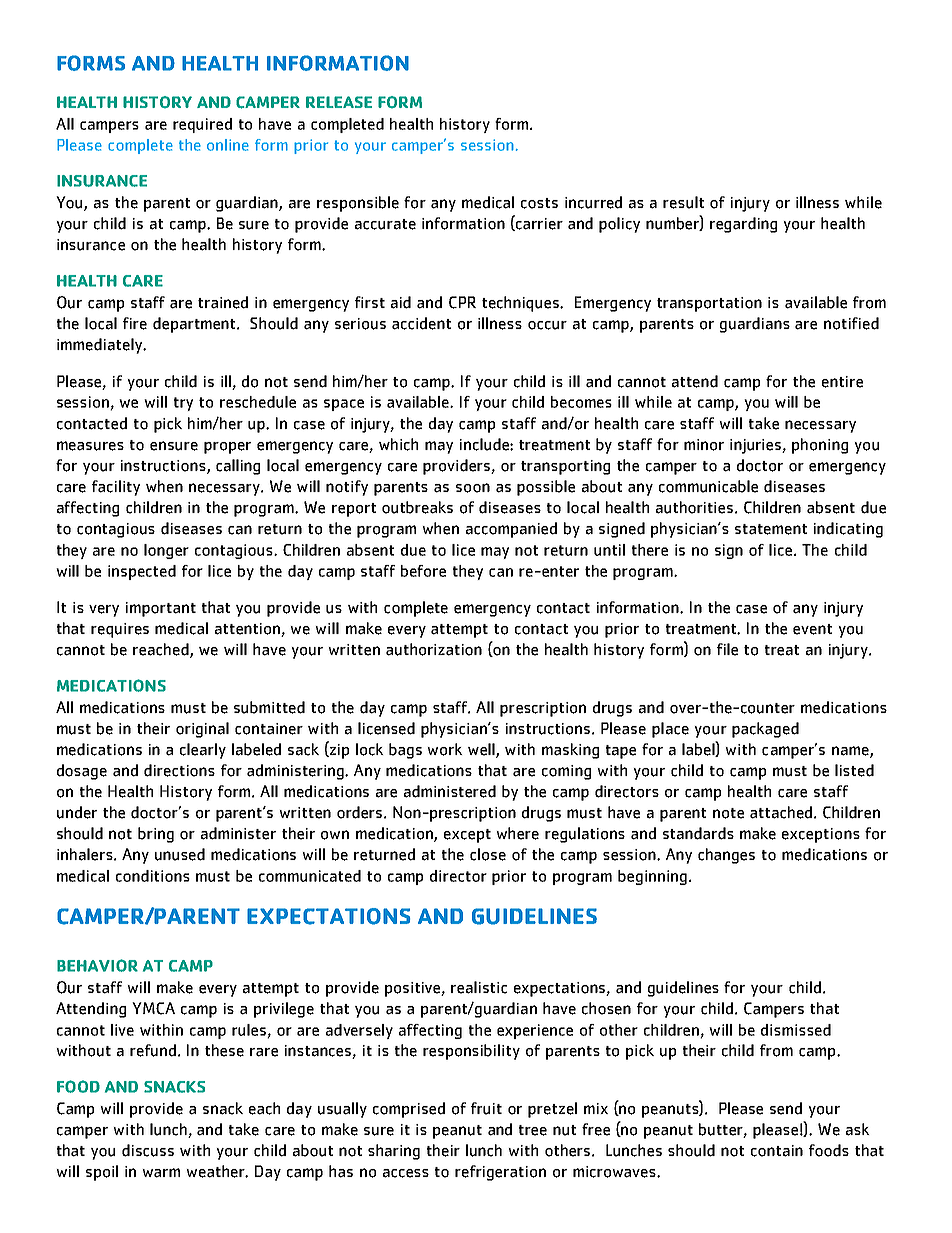 This screenshot has width=952, height=1233. I want to click on required, so click(202, 125).
